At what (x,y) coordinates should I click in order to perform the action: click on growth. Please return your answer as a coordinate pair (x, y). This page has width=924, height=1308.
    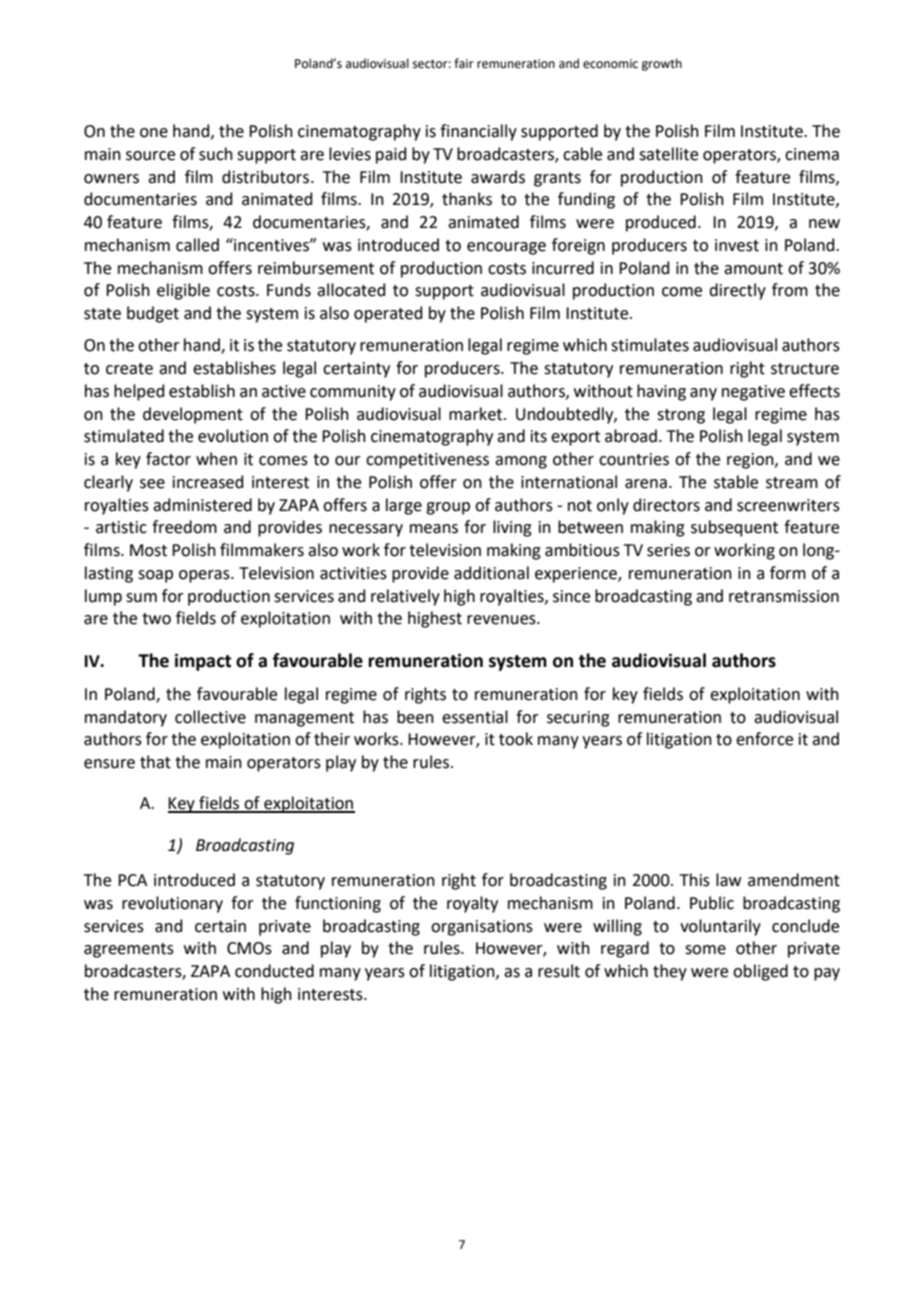
    Looking at the image, I should click on (662, 64).
